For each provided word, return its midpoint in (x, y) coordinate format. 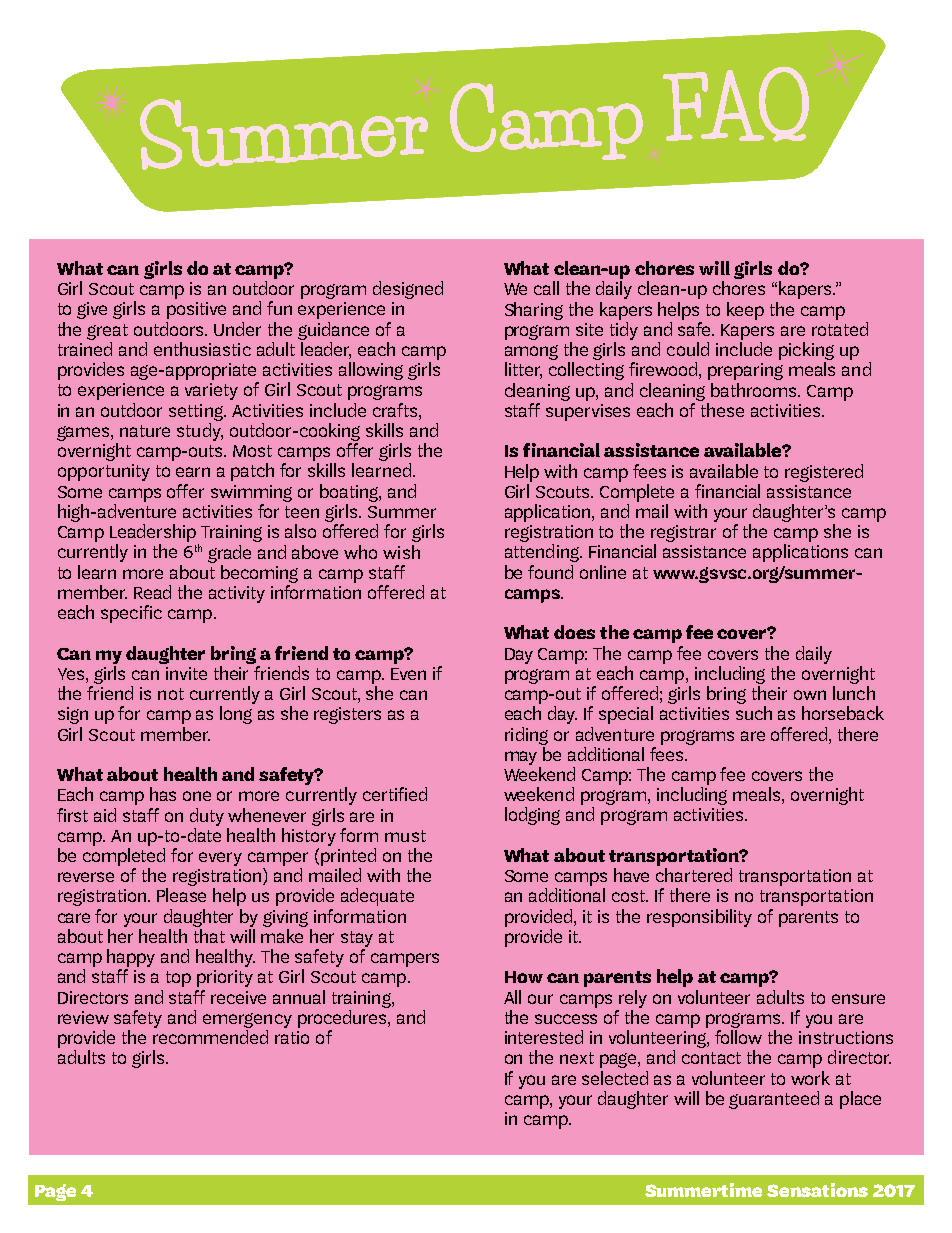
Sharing (534, 311)
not (171, 694)
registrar (683, 535)
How (524, 977)
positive (196, 310)
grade (229, 554)
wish (401, 552)
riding (526, 736)
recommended (210, 1037)
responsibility (699, 918)
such (754, 713)
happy (131, 959)
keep (745, 311)
